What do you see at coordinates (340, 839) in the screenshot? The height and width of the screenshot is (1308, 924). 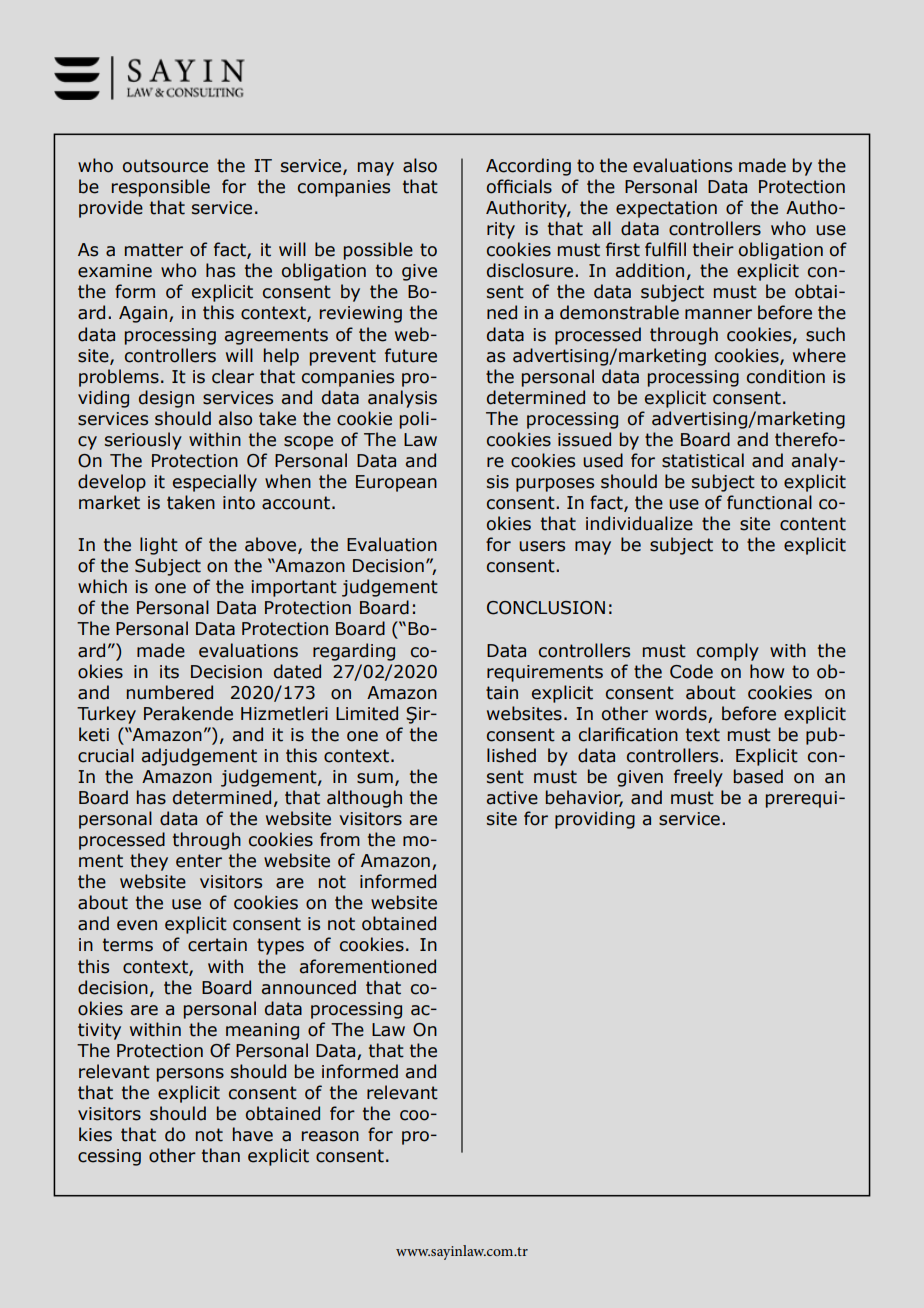 I see `from` at bounding box center [340, 839].
